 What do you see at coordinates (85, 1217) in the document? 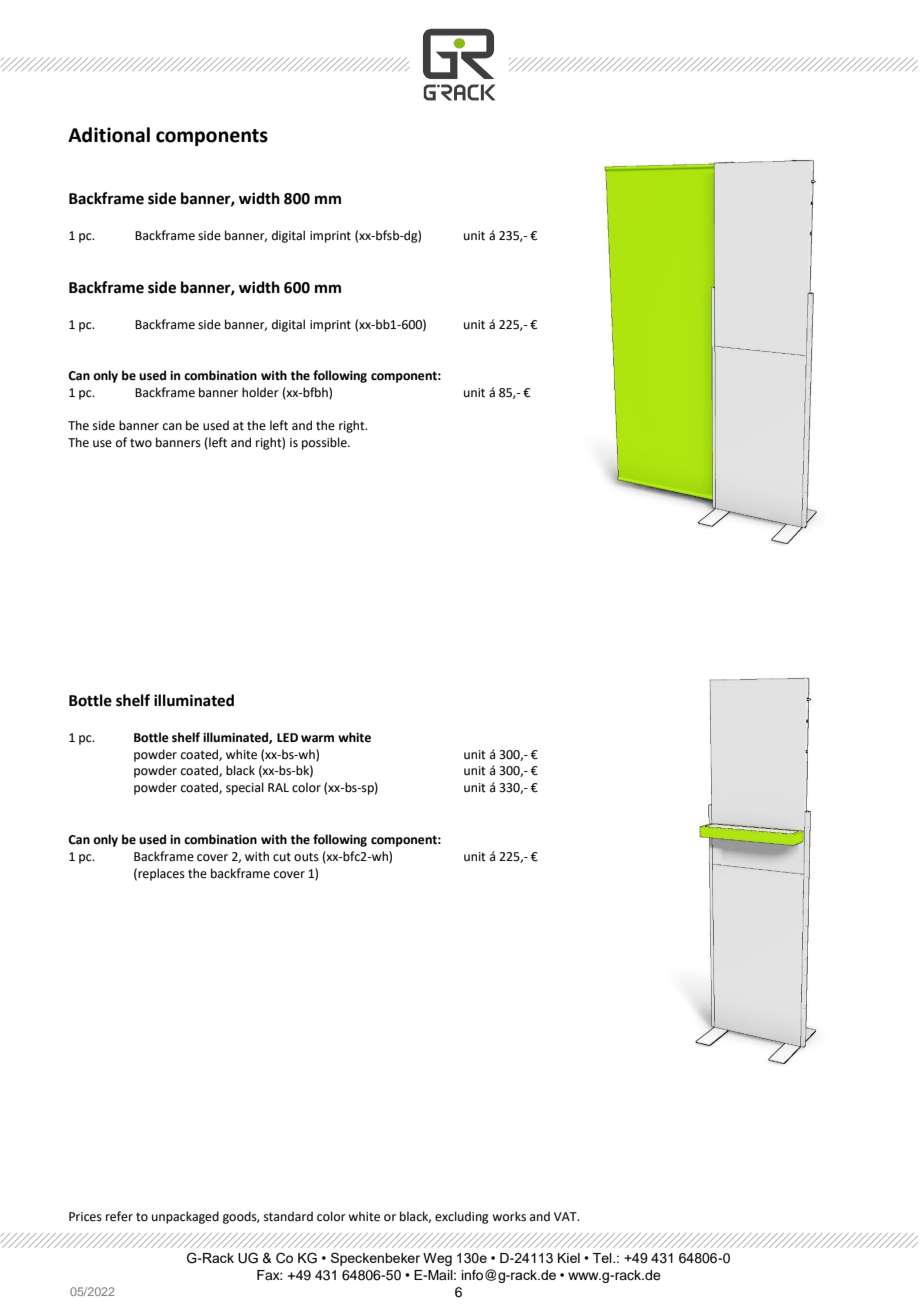
I see `Prices` at bounding box center [85, 1217].
